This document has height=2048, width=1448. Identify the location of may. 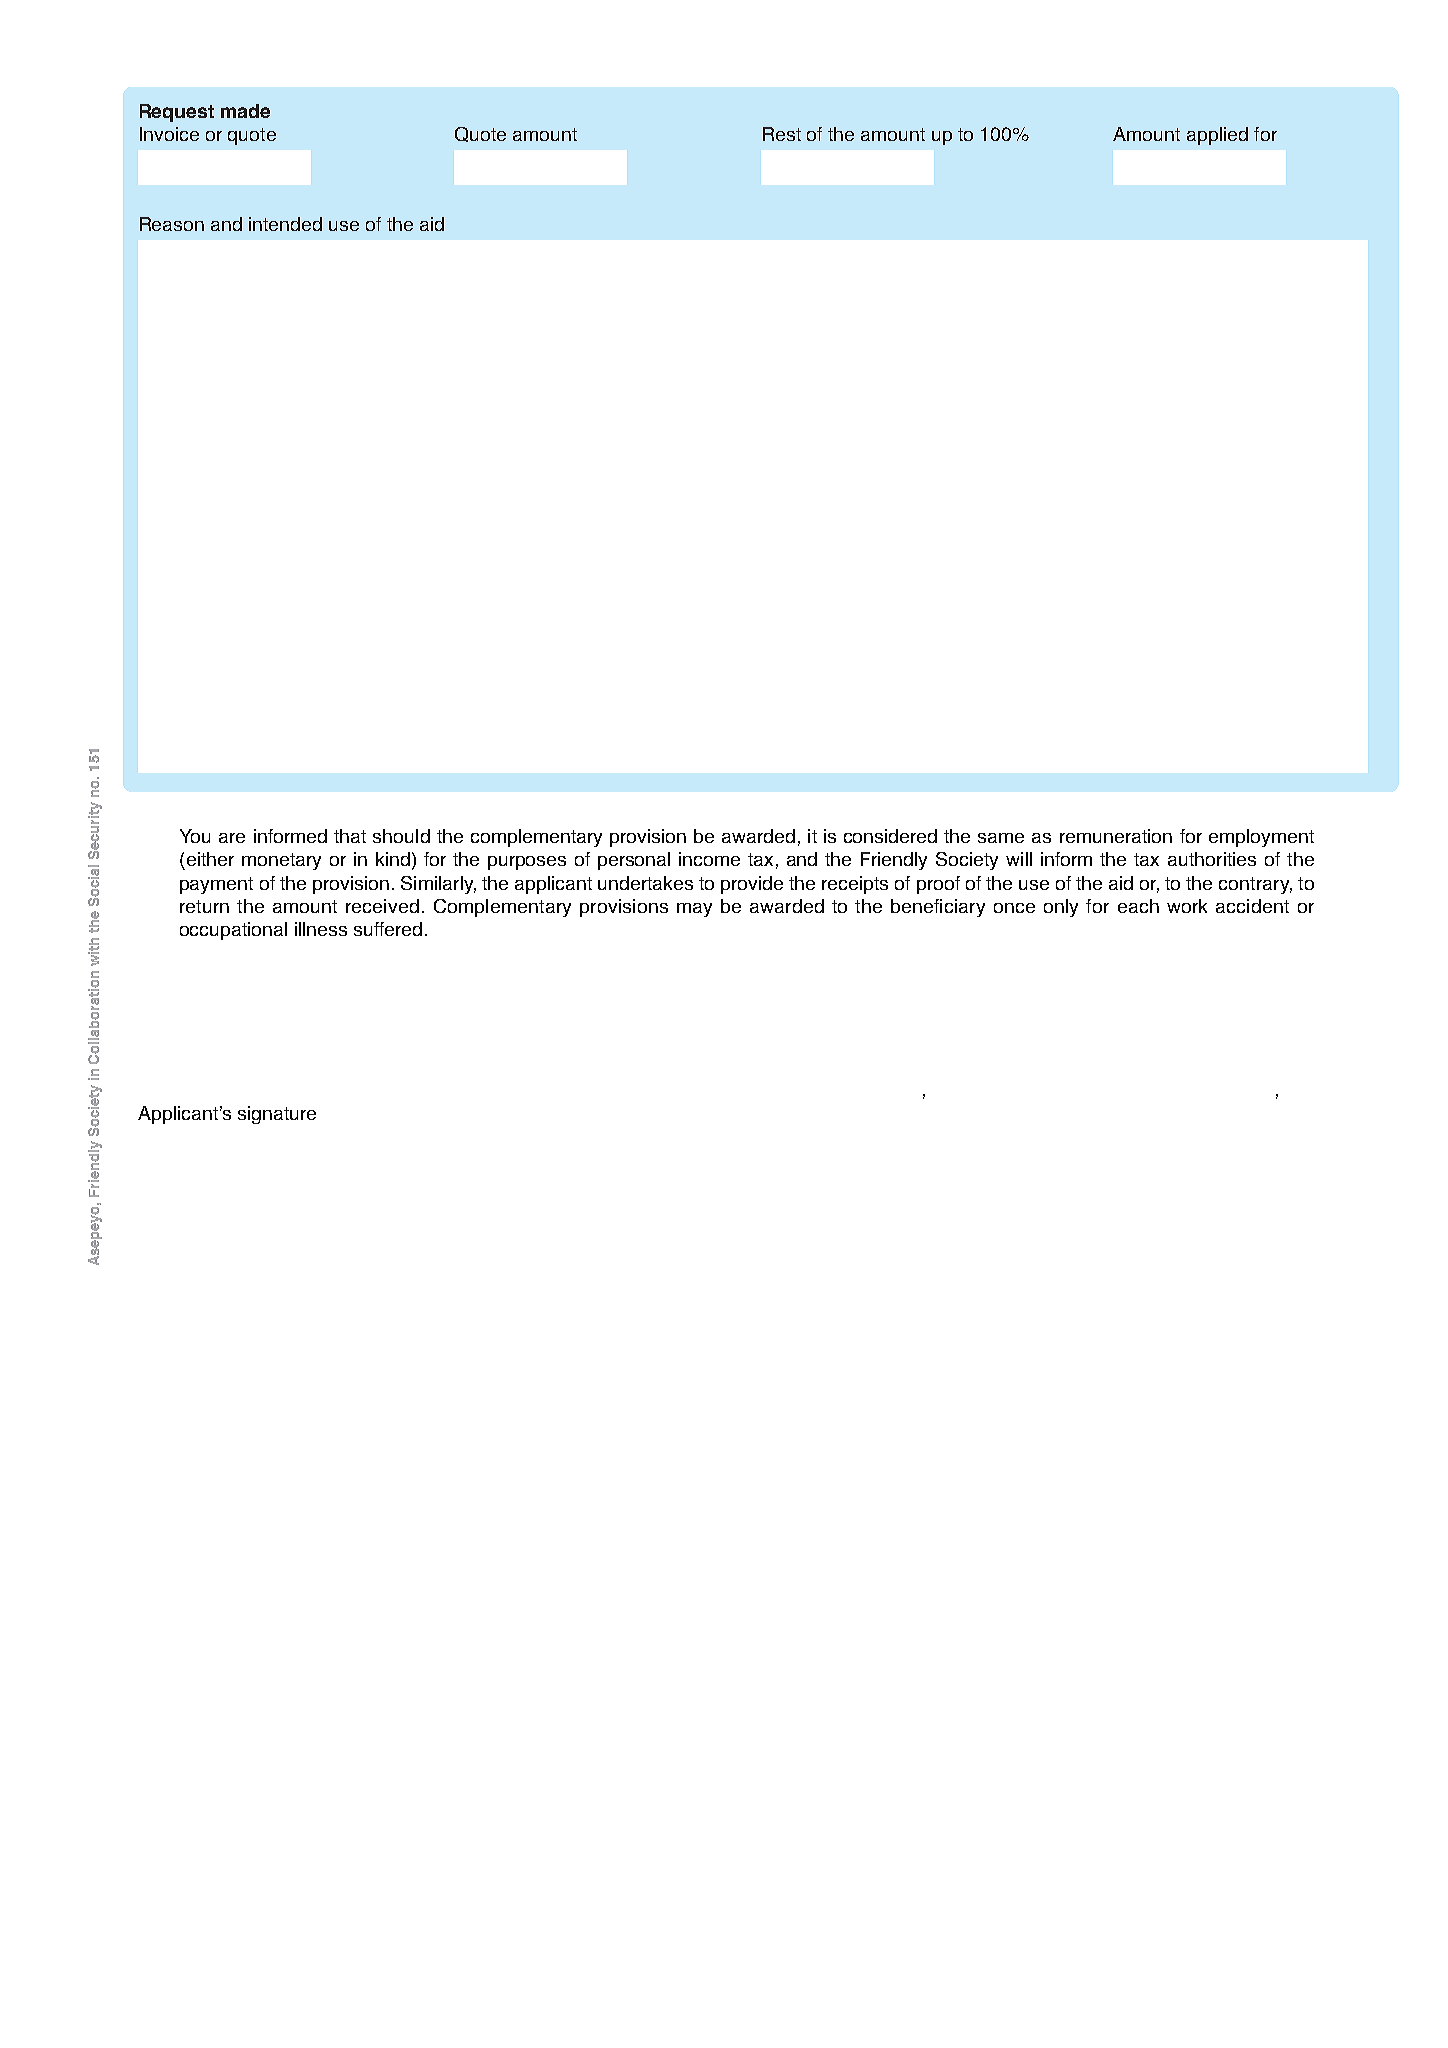
(694, 910).
